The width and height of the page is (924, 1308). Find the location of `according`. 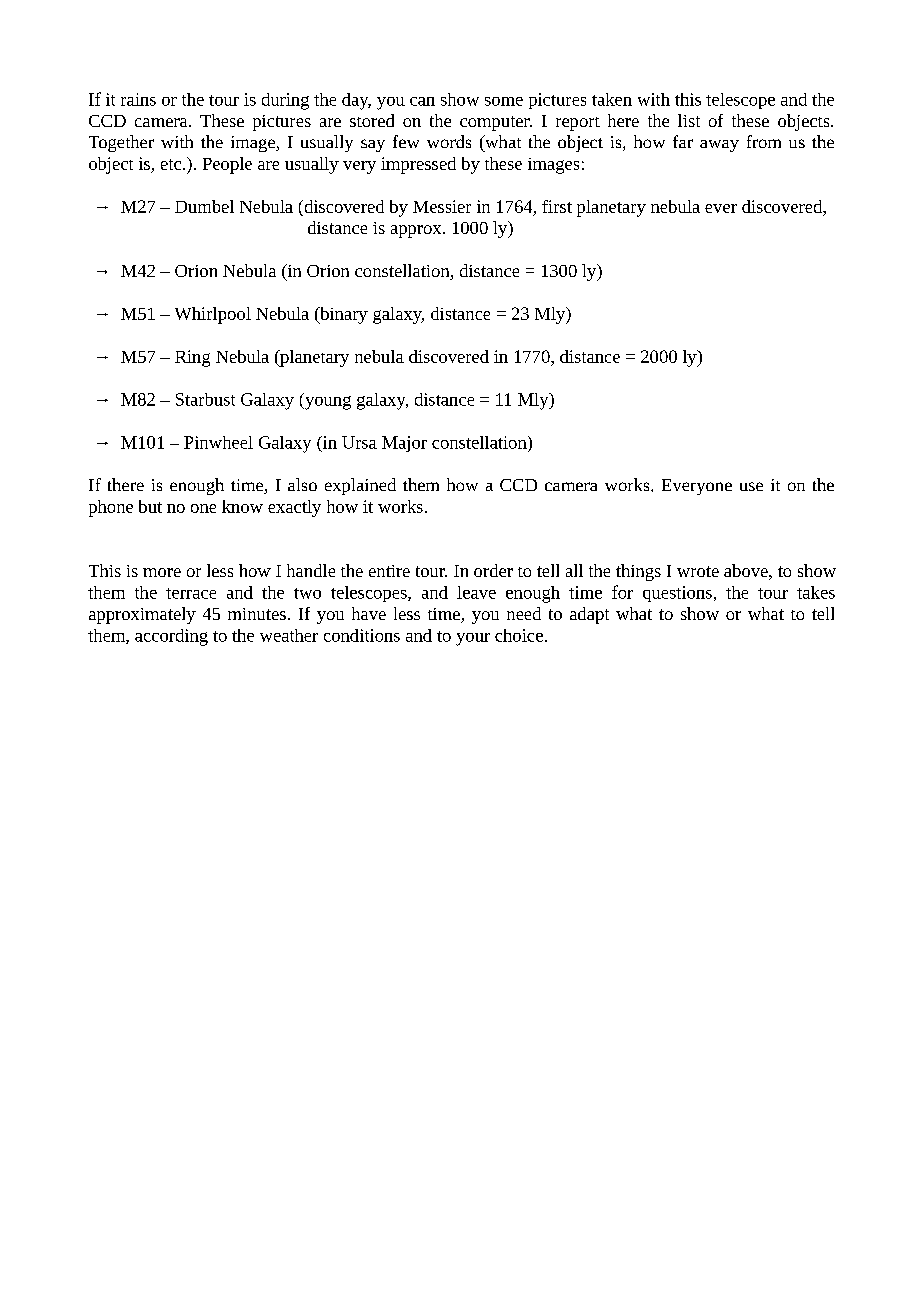

according is located at coordinates (171, 637).
